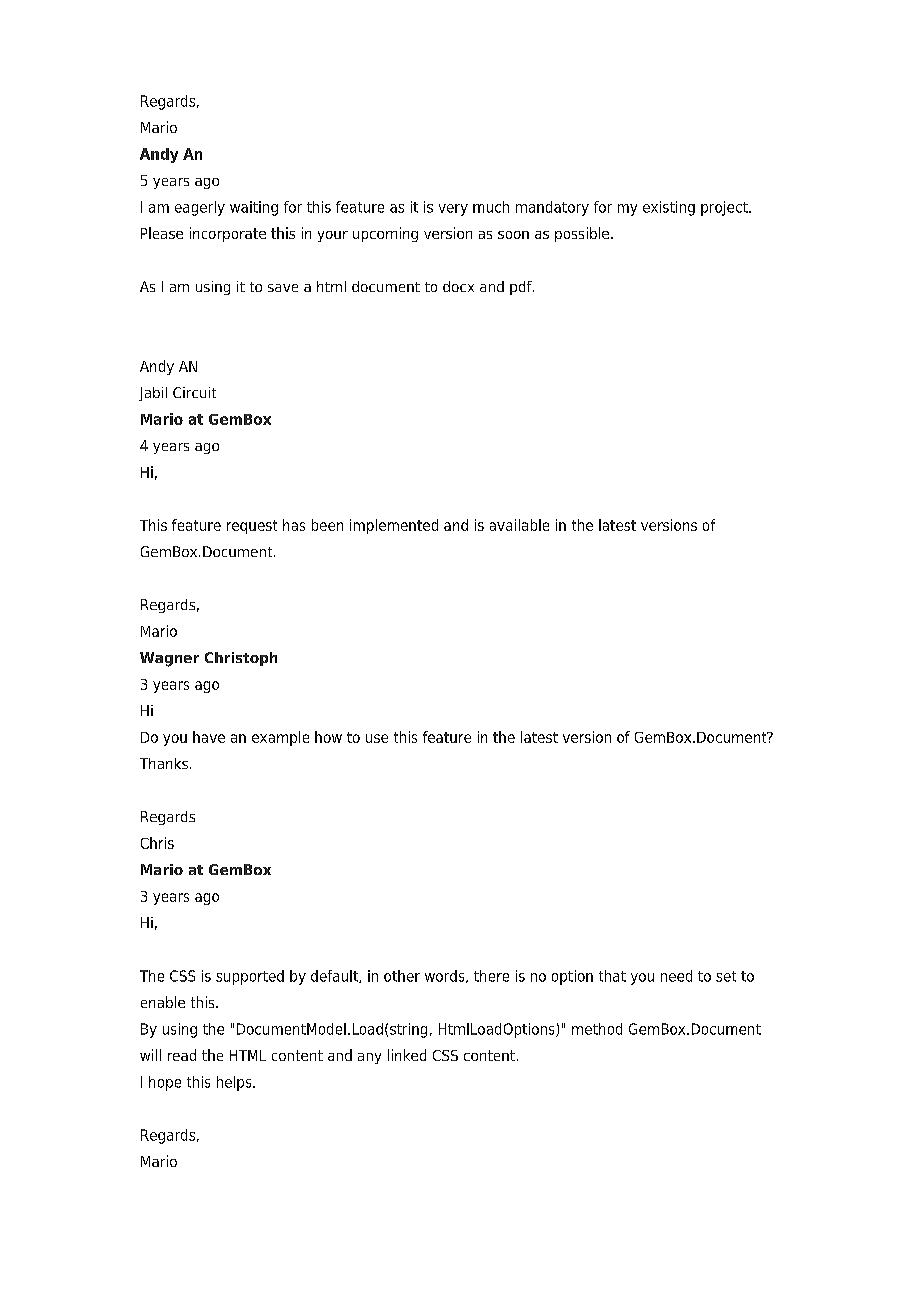  Describe the element at coordinates (328, 737) in the screenshot. I see `how` at that location.
